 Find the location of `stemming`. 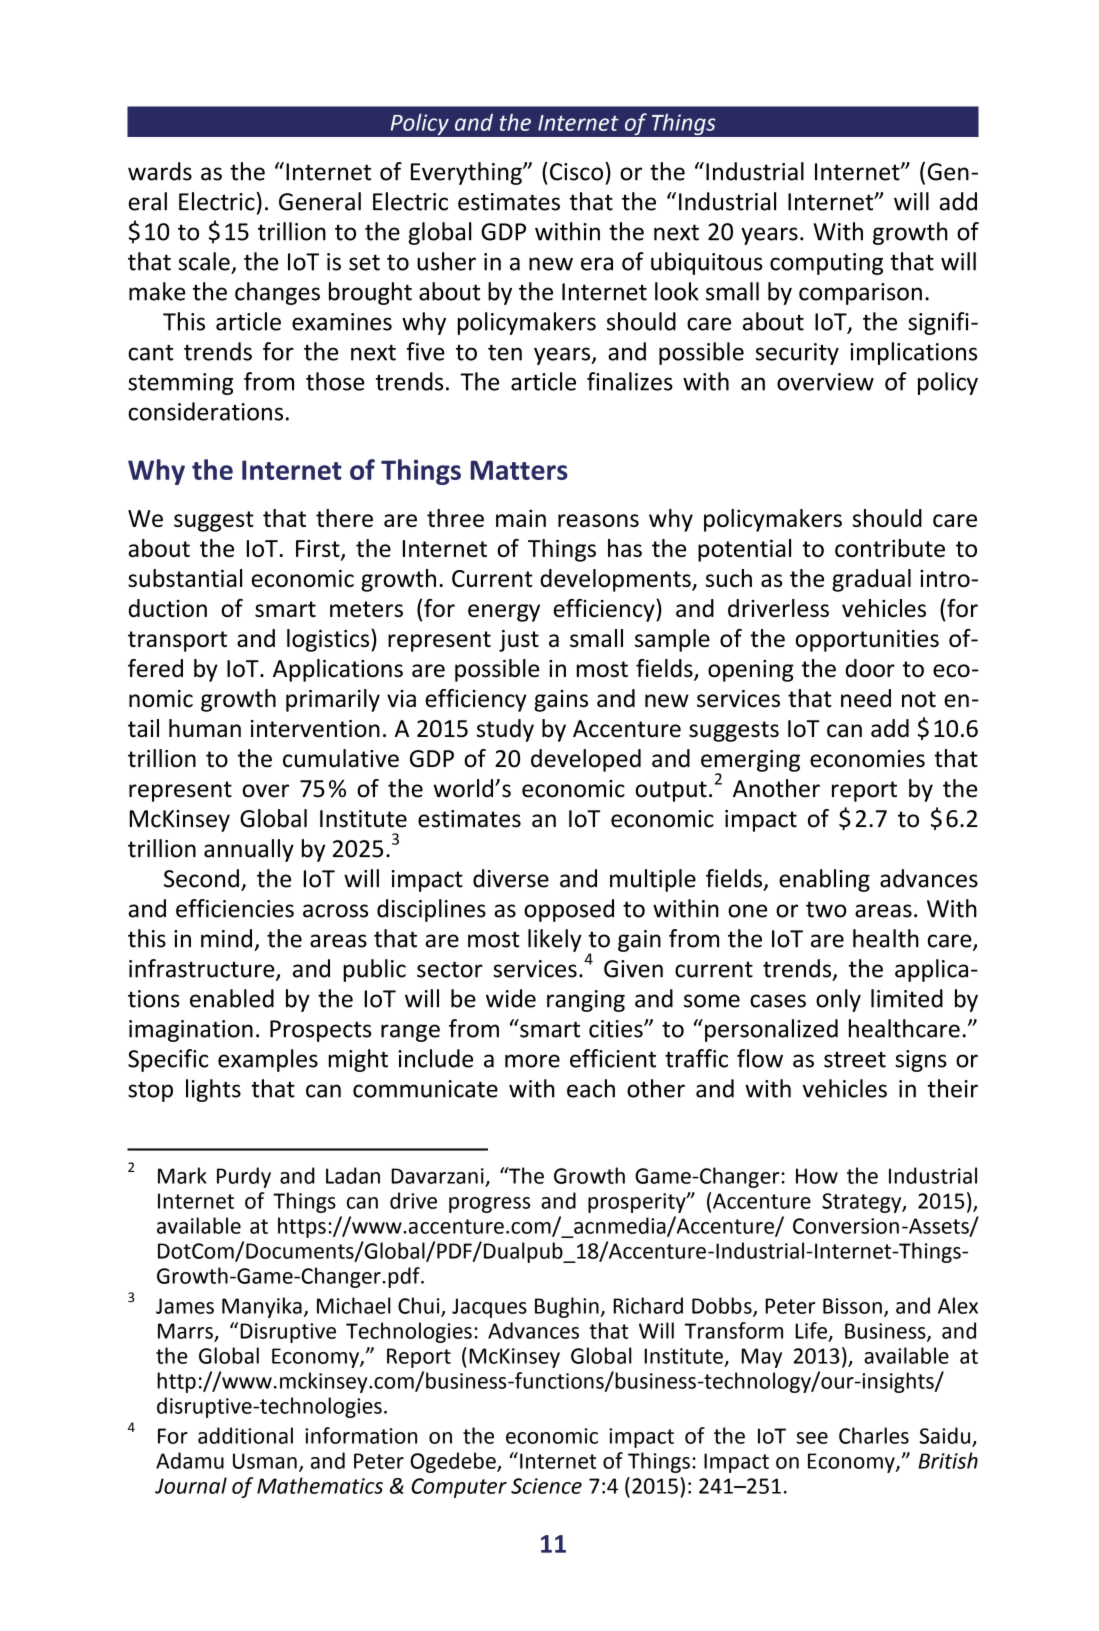

stemming is located at coordinates (180, 384).
